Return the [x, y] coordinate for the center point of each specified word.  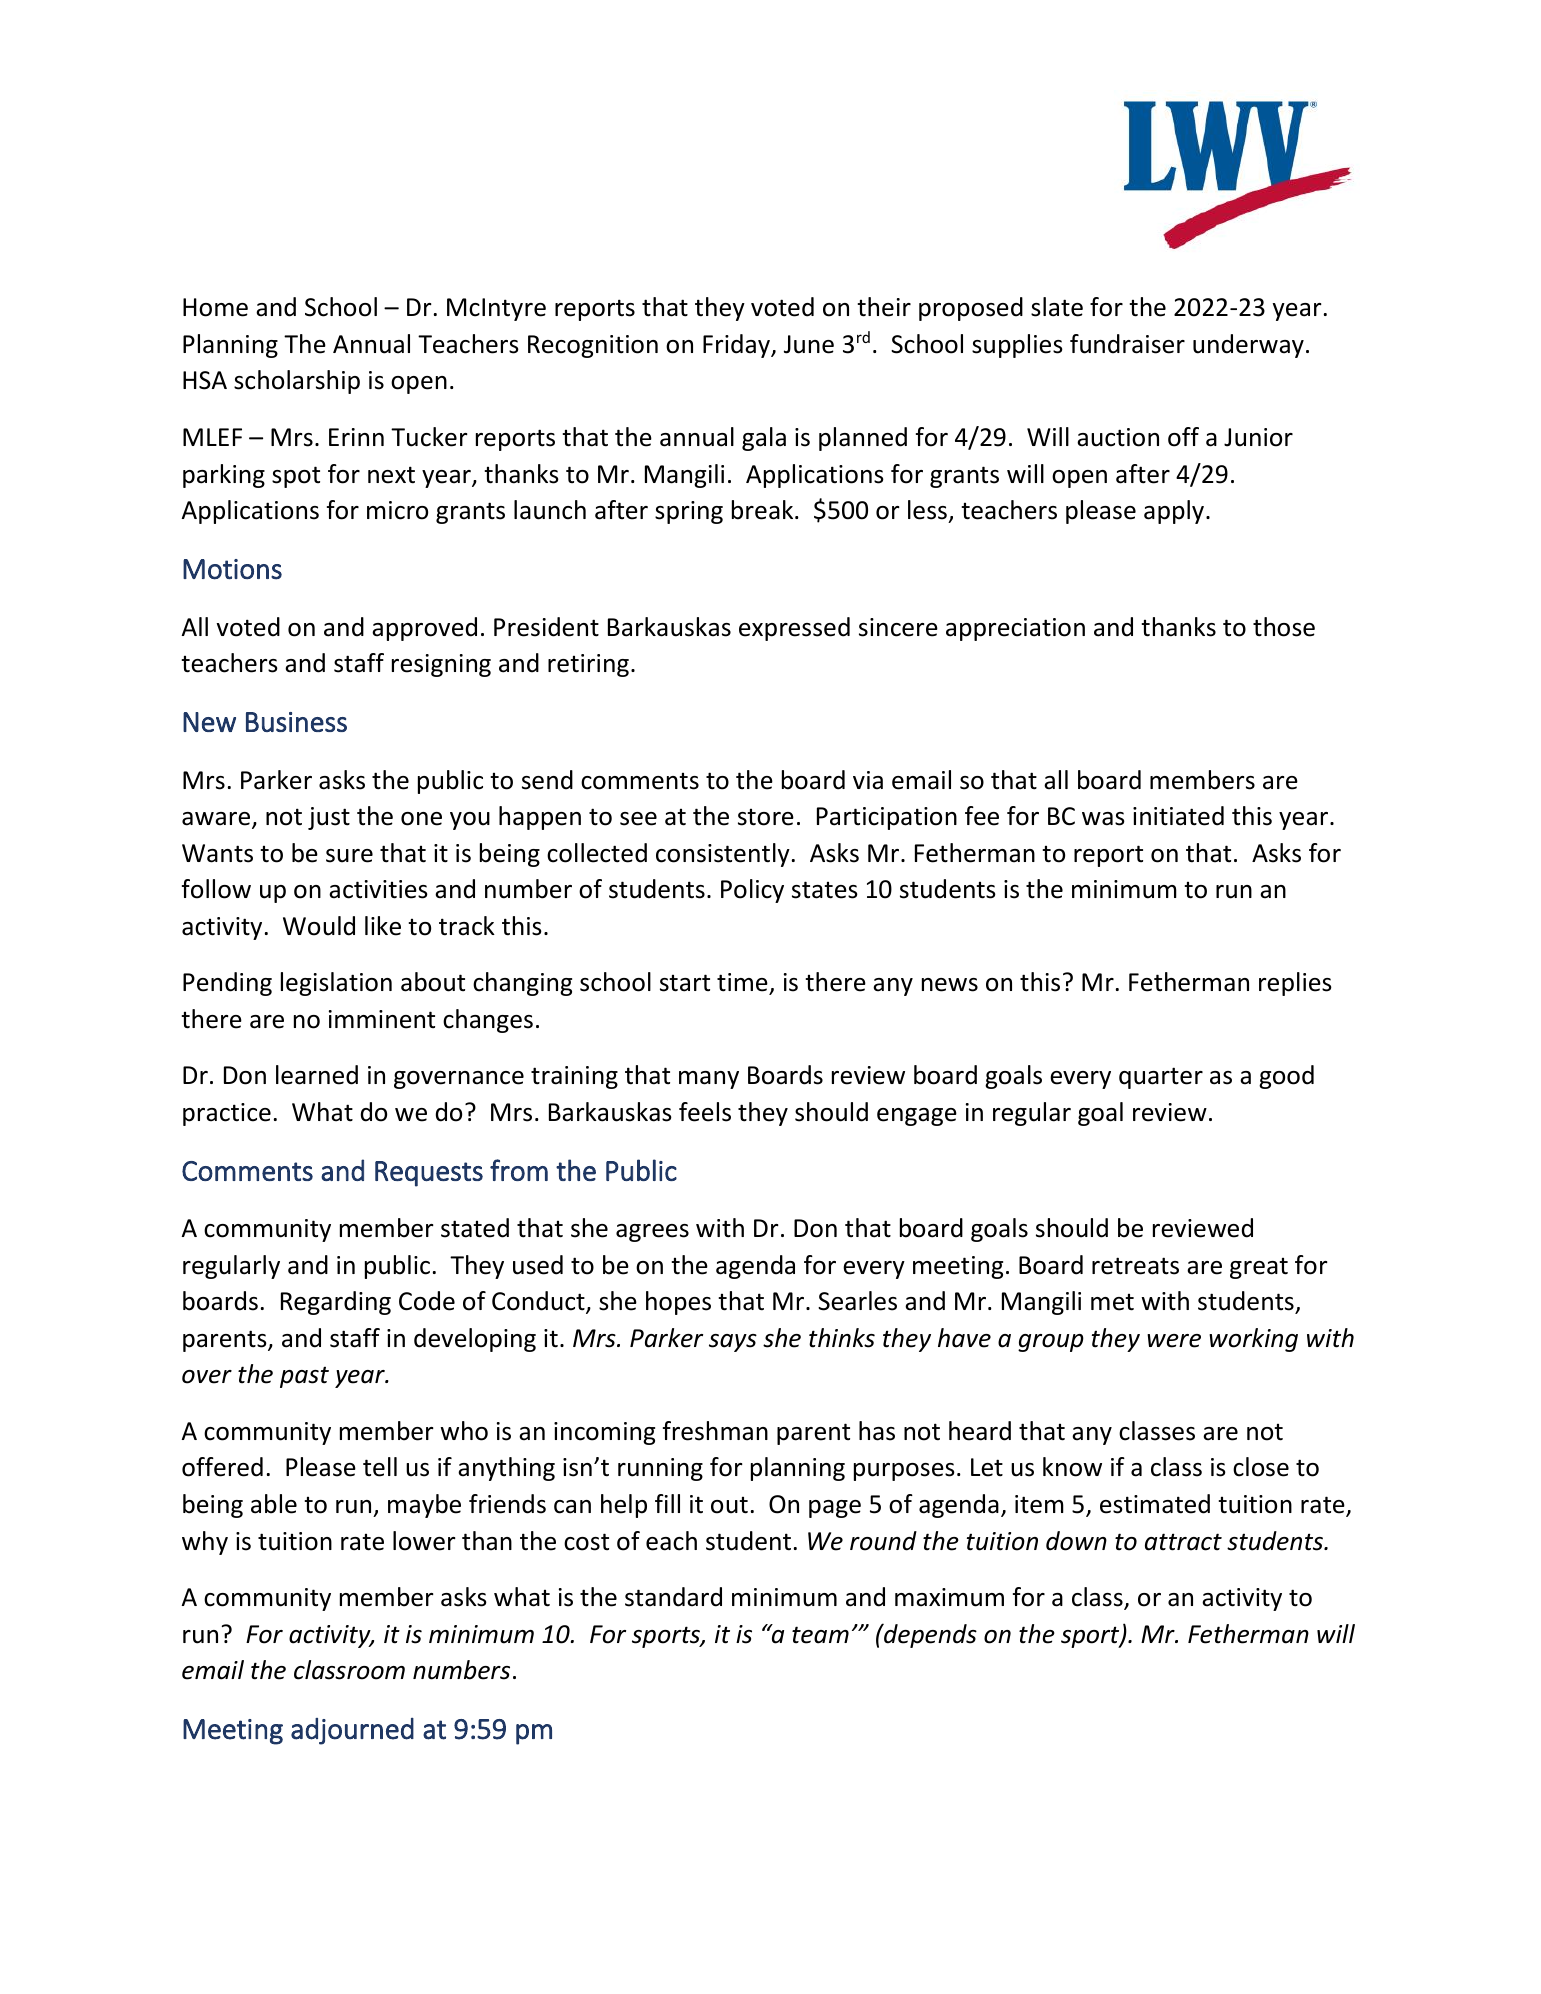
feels [705, 1112]
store [766, 817]
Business [296, 722]
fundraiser [1127, 344]
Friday [738, 346]
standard [673, 1597]
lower [424, 1541]
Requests [429, 1174]
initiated [1178, 816]
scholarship [297, 382]
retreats [1135, 1266]
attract [1183, 1542]
